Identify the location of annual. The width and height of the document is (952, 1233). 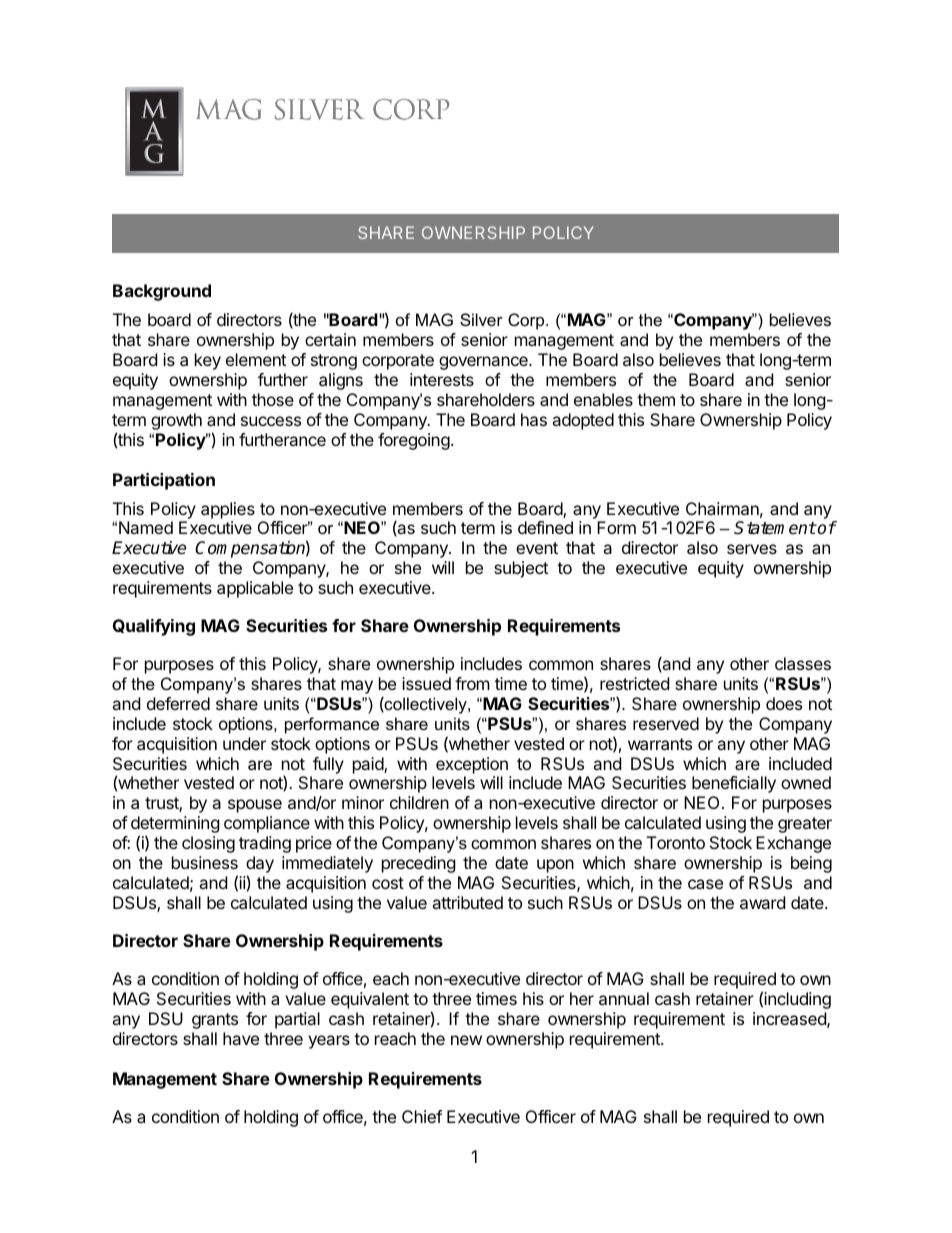
(624, 998).
